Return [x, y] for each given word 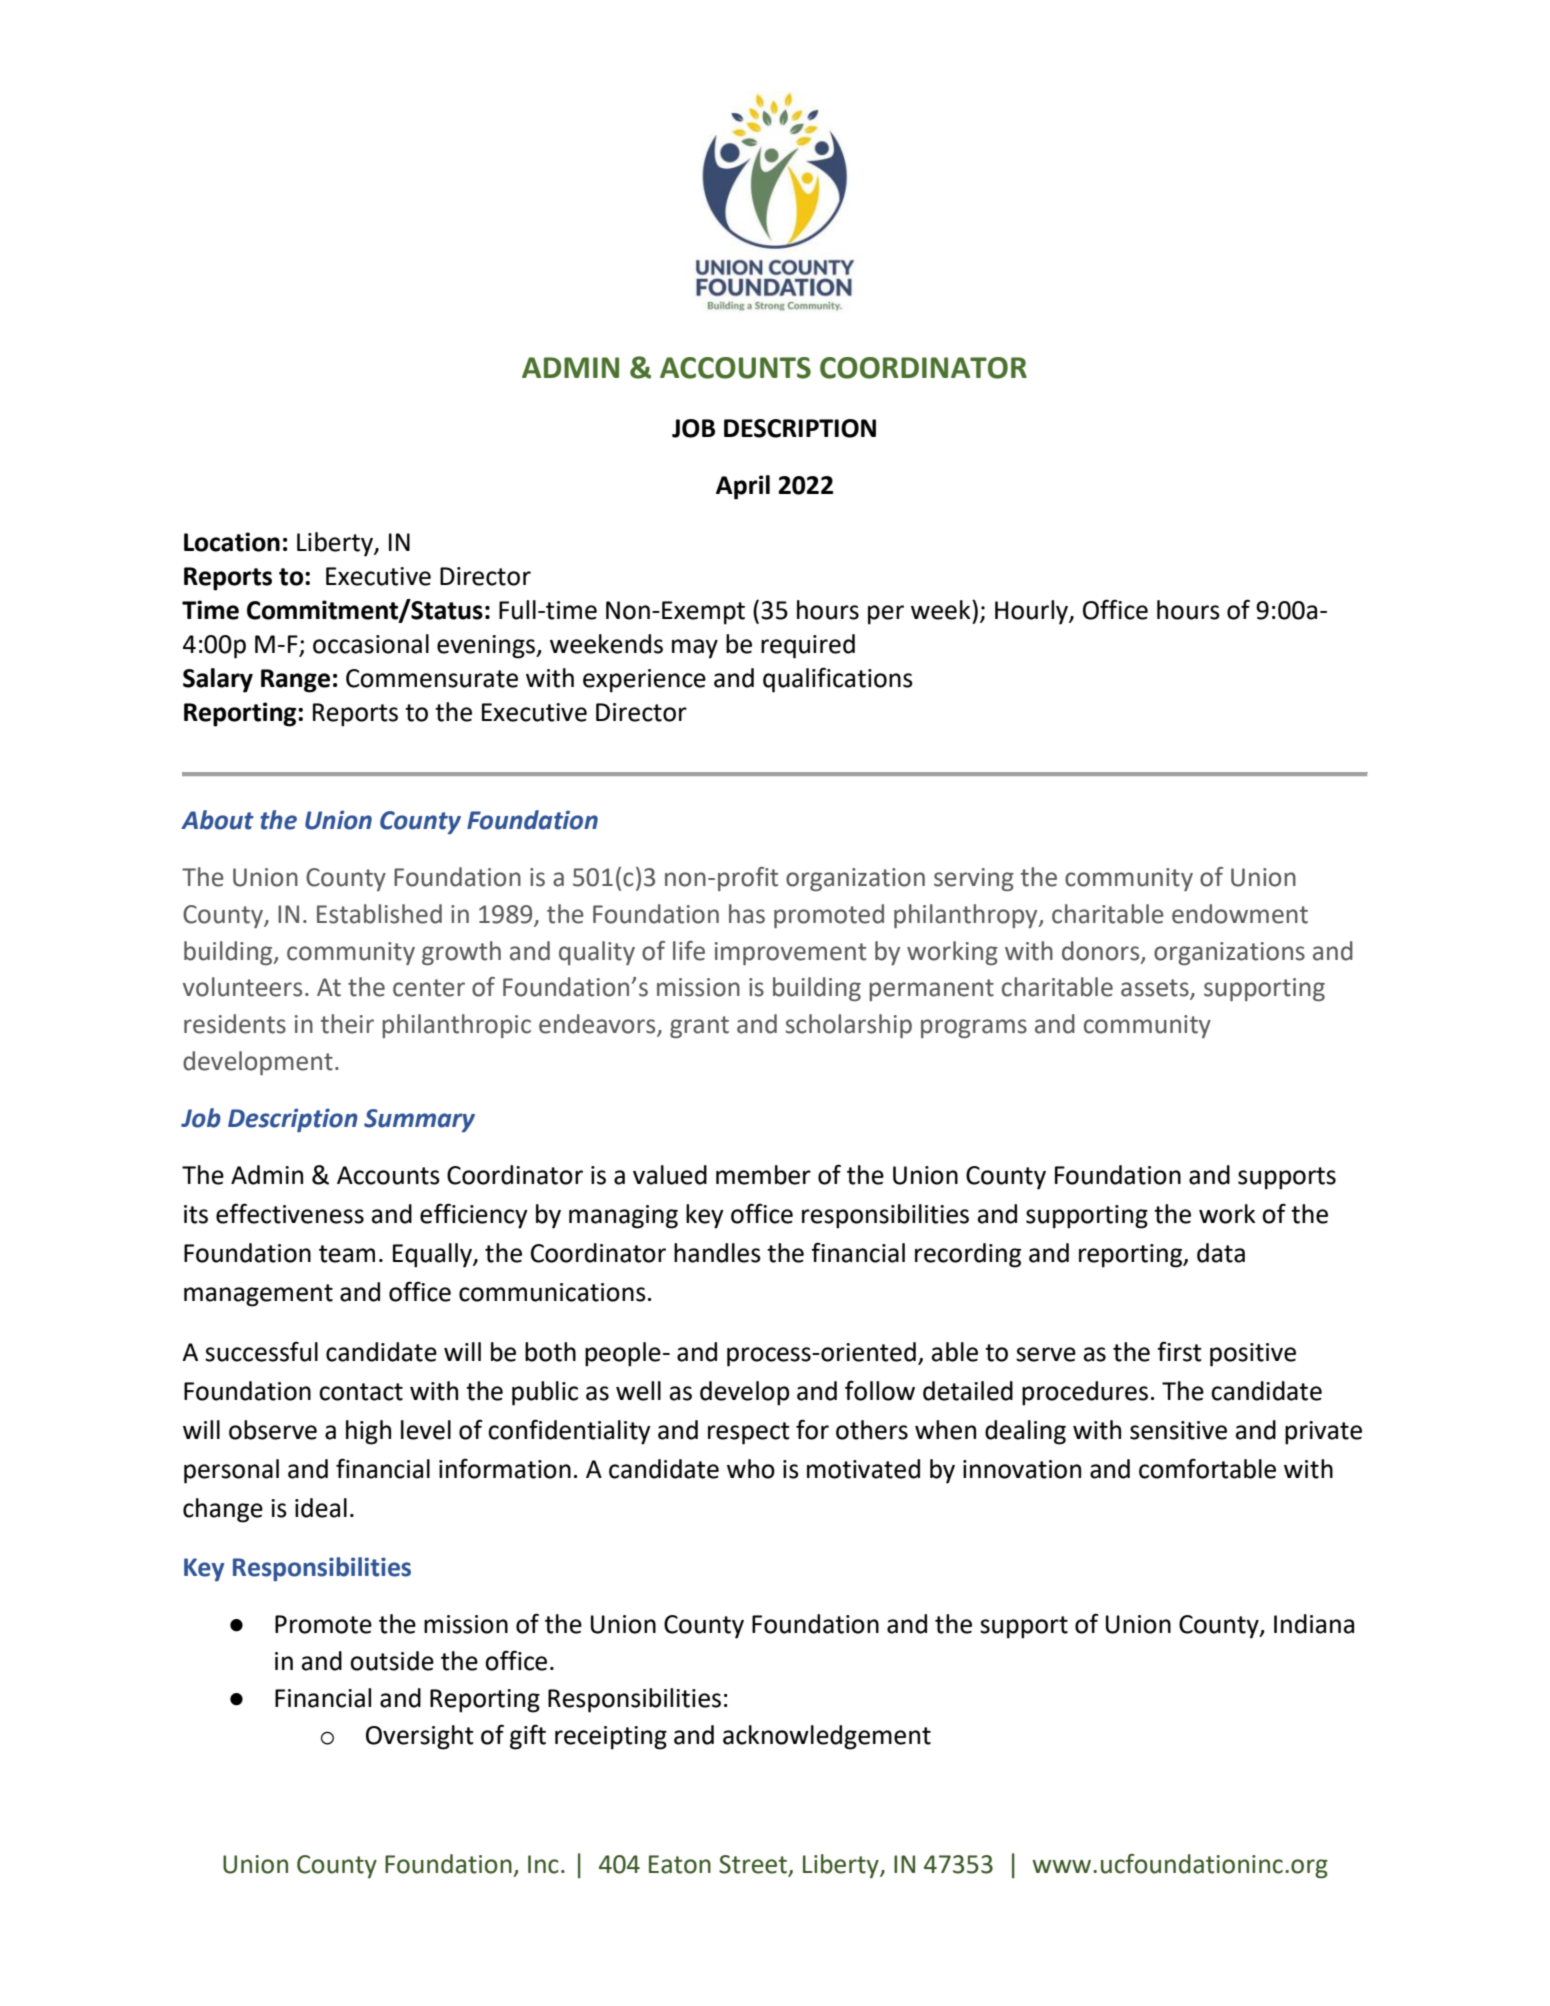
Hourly [1032, 612]
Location [232, 542]
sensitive [1178, 1430]
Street [754, 1865]
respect [749, 1433]
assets [1156, 989]
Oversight [420, 1737]
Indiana [1314, 1624]
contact [361, 1392]
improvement [790, 953]
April [743, 487]
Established [379, 914]
